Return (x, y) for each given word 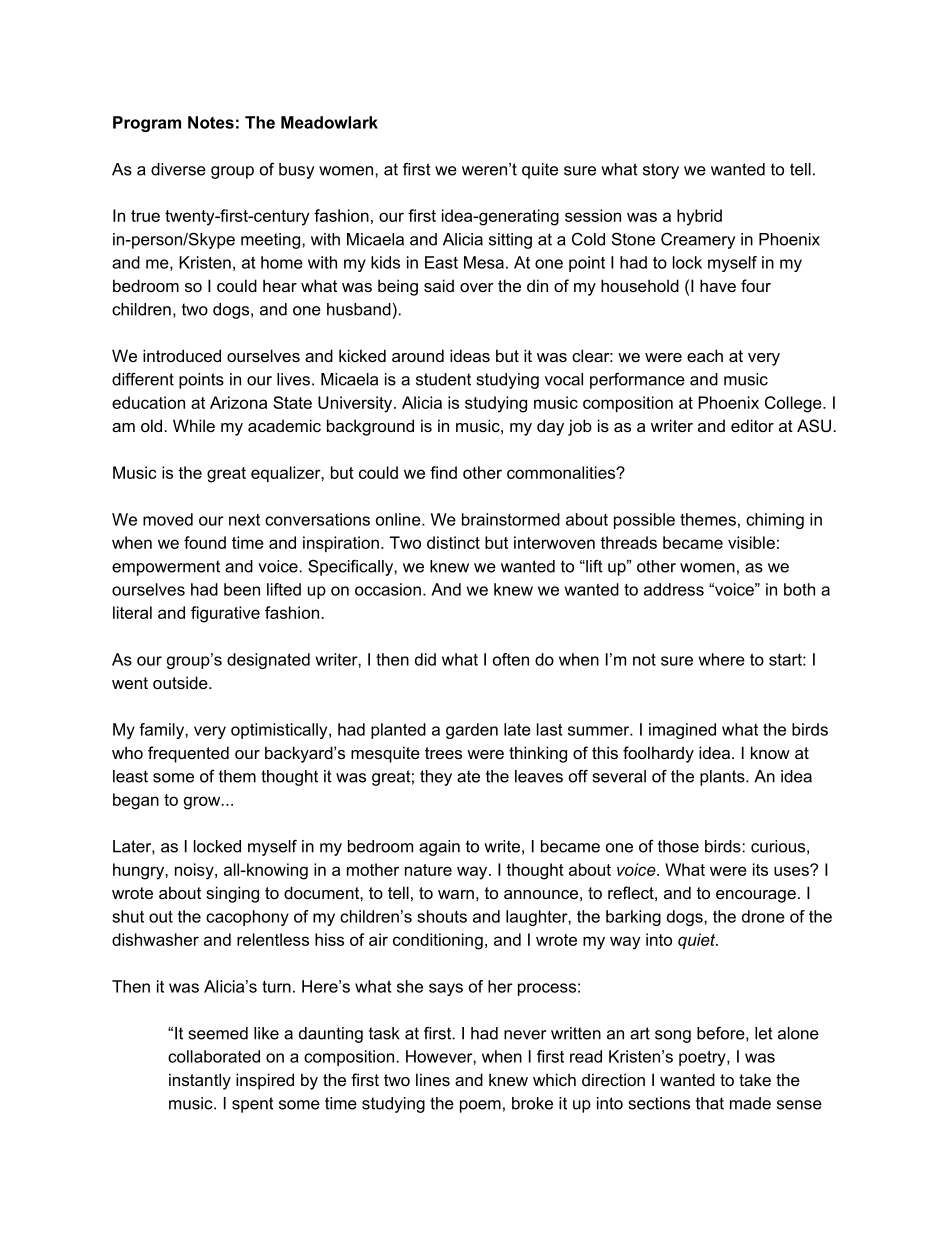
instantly (200, 1081)
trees (443, 753)
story (661, 171)
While (194, 425)
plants (723, 778)
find (443, 472)
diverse (178, 169)
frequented (188, 754)
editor (752, 425)
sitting (510, 241)
